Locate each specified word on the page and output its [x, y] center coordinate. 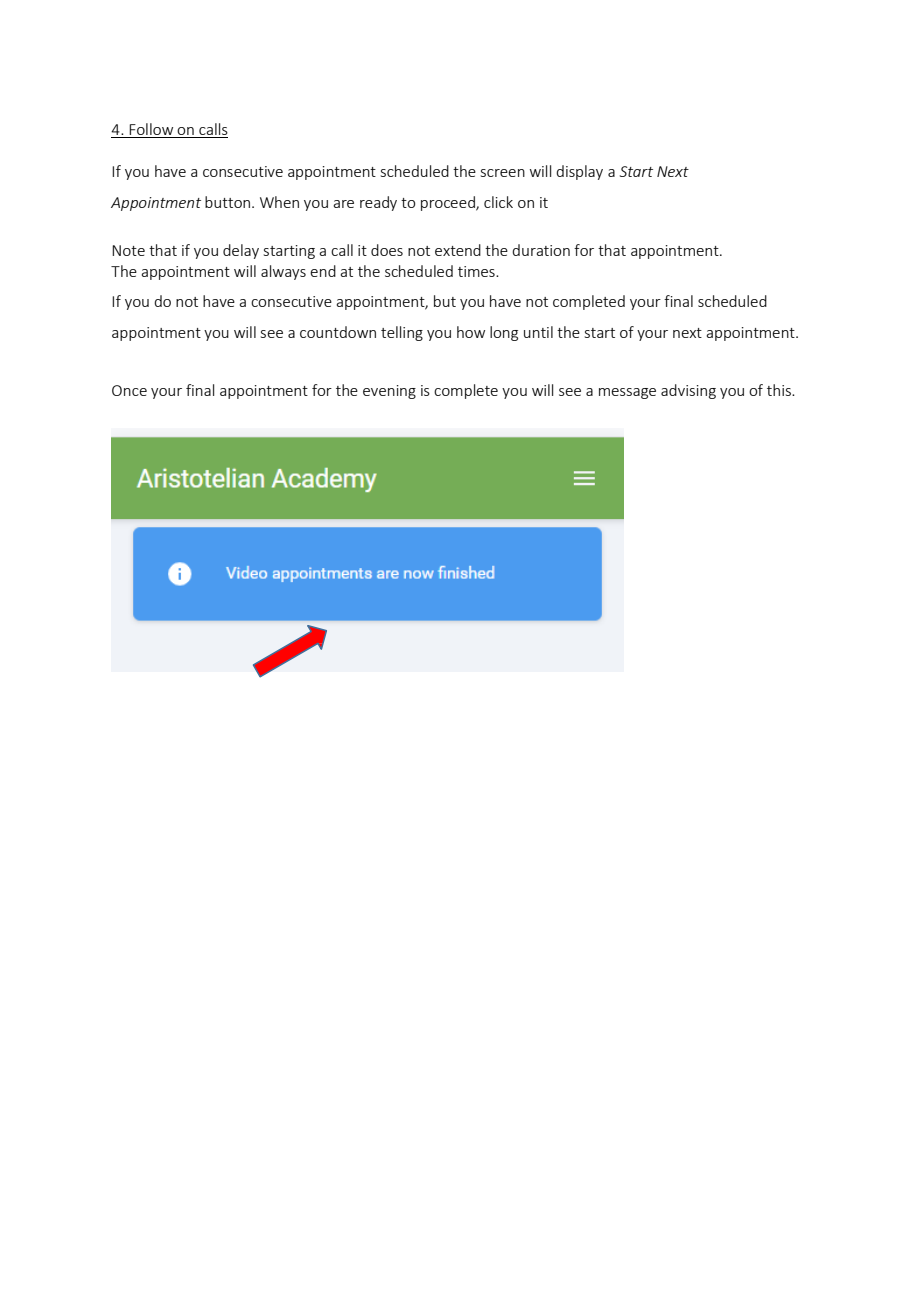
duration [541, 250]
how [471, 332]
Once [129, 390]
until [538, 332]
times [477, 271]
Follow [152, 130]
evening [389, 392]
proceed [449, 203]
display [579, 172]
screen [503, 173]
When [279, 202]
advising [688, 391]
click [498, 202]
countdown [338, 332]
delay [241, 251]
